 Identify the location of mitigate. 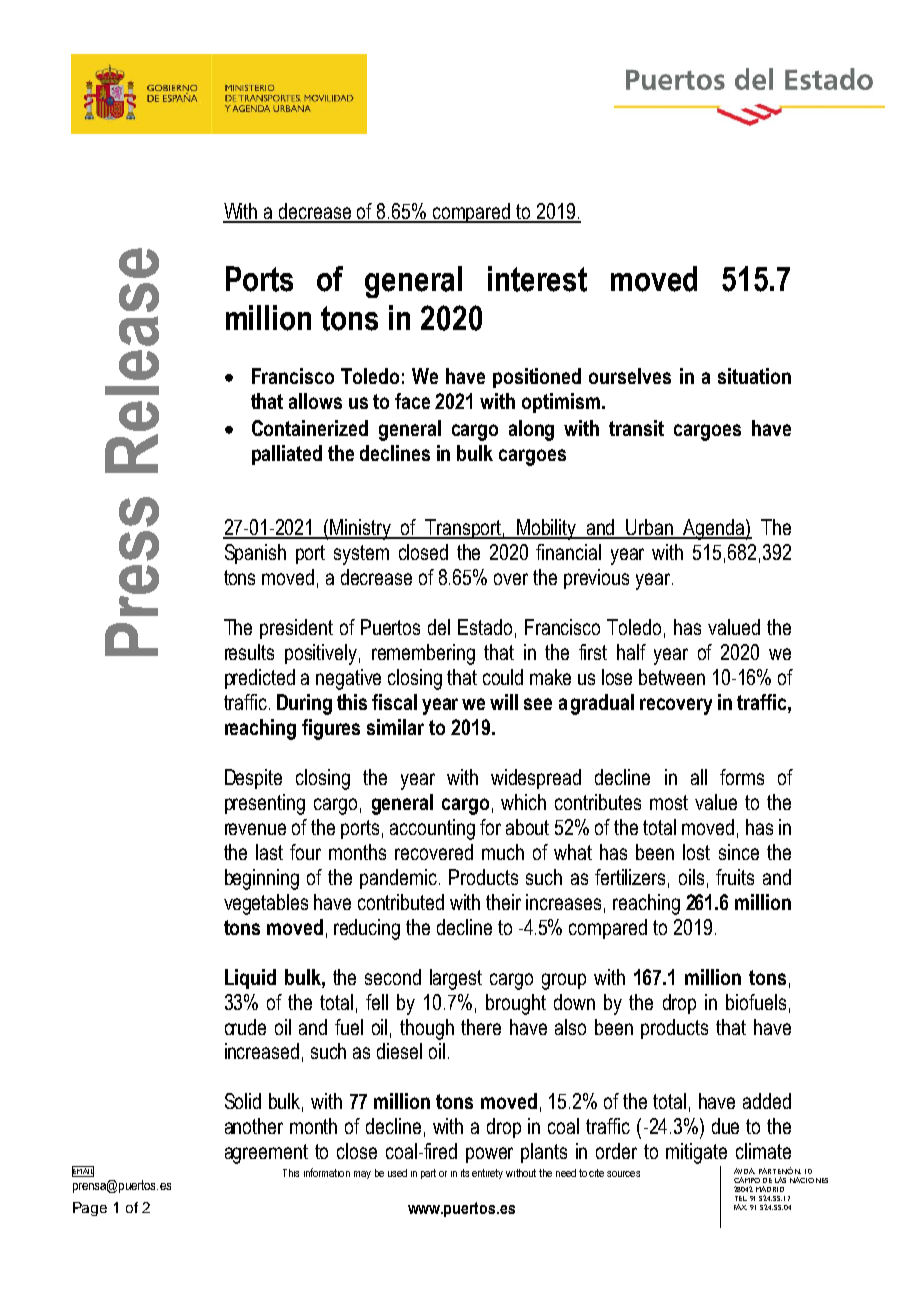
(696, 1153).
